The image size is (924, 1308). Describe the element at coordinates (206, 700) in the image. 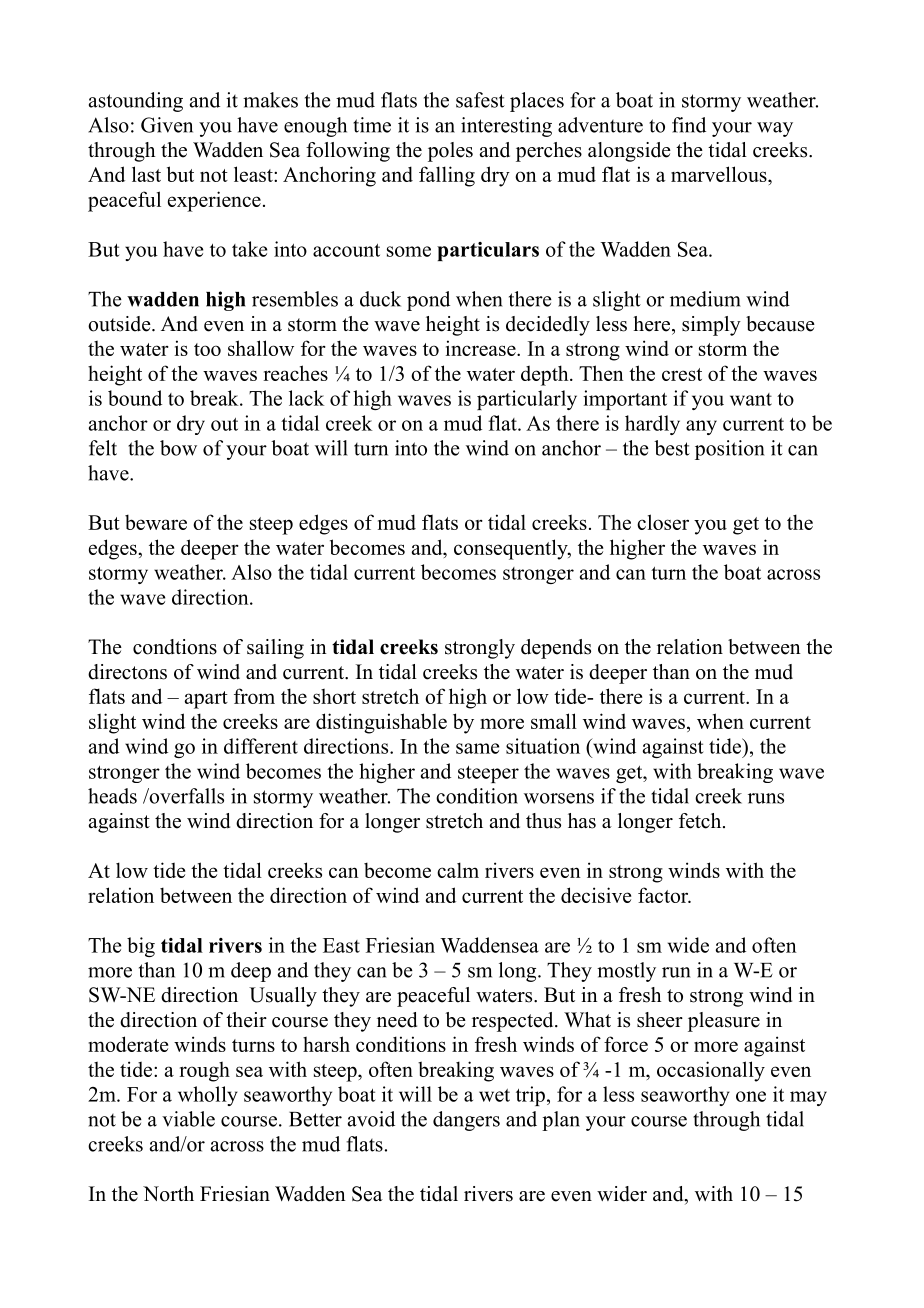

I see `apart` at that location.
